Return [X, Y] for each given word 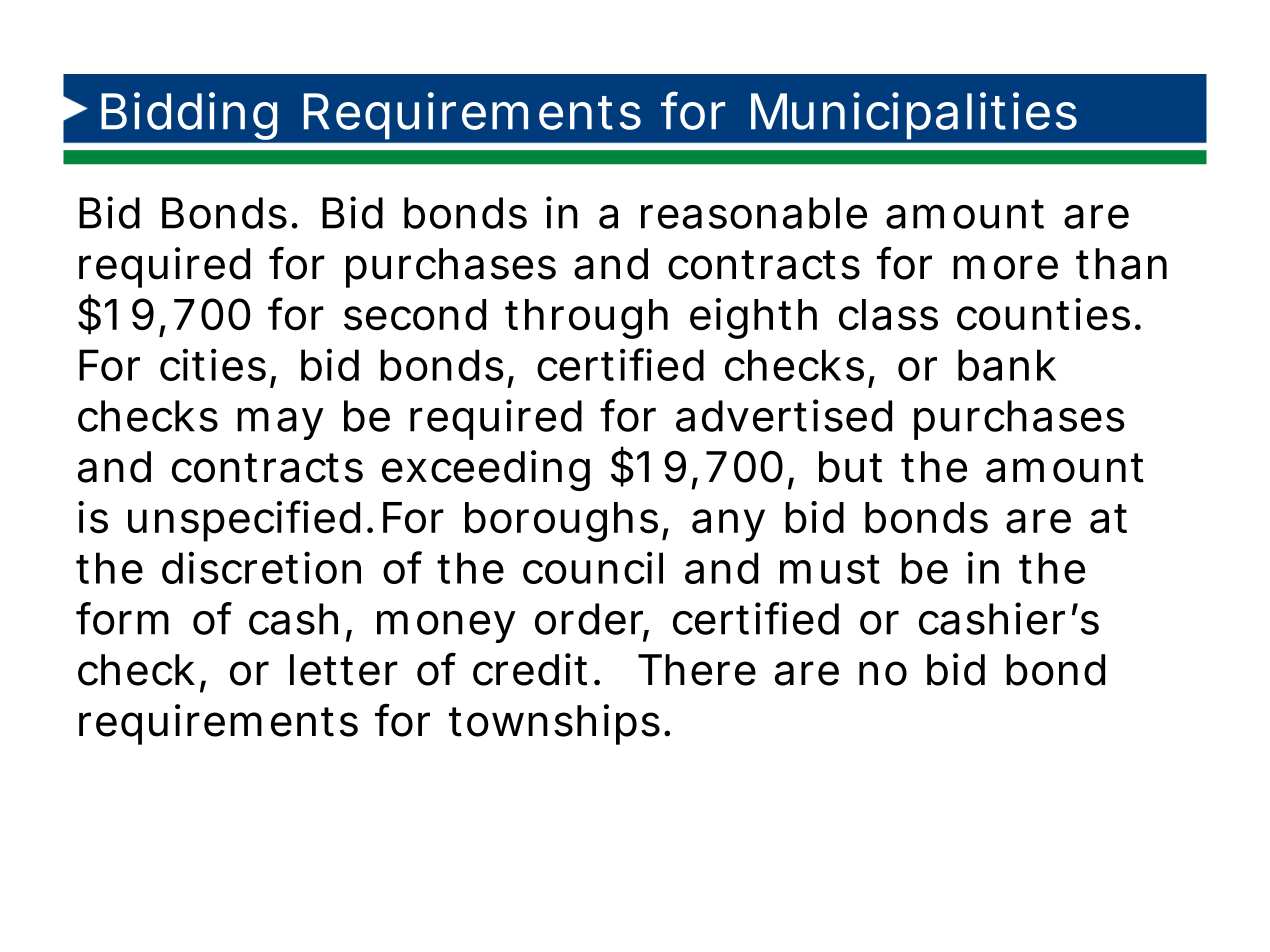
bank [1007, 365]
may [280, 423]
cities [213, 364]
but [850, 467]
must [830, 569]
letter [344, 670]
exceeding [486, 470]
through [587, 319]
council [593, 567]
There [697, 670]
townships [557, 724]
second [415, 315]
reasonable [754, 213]
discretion [261, 567]
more [1005, 267]
